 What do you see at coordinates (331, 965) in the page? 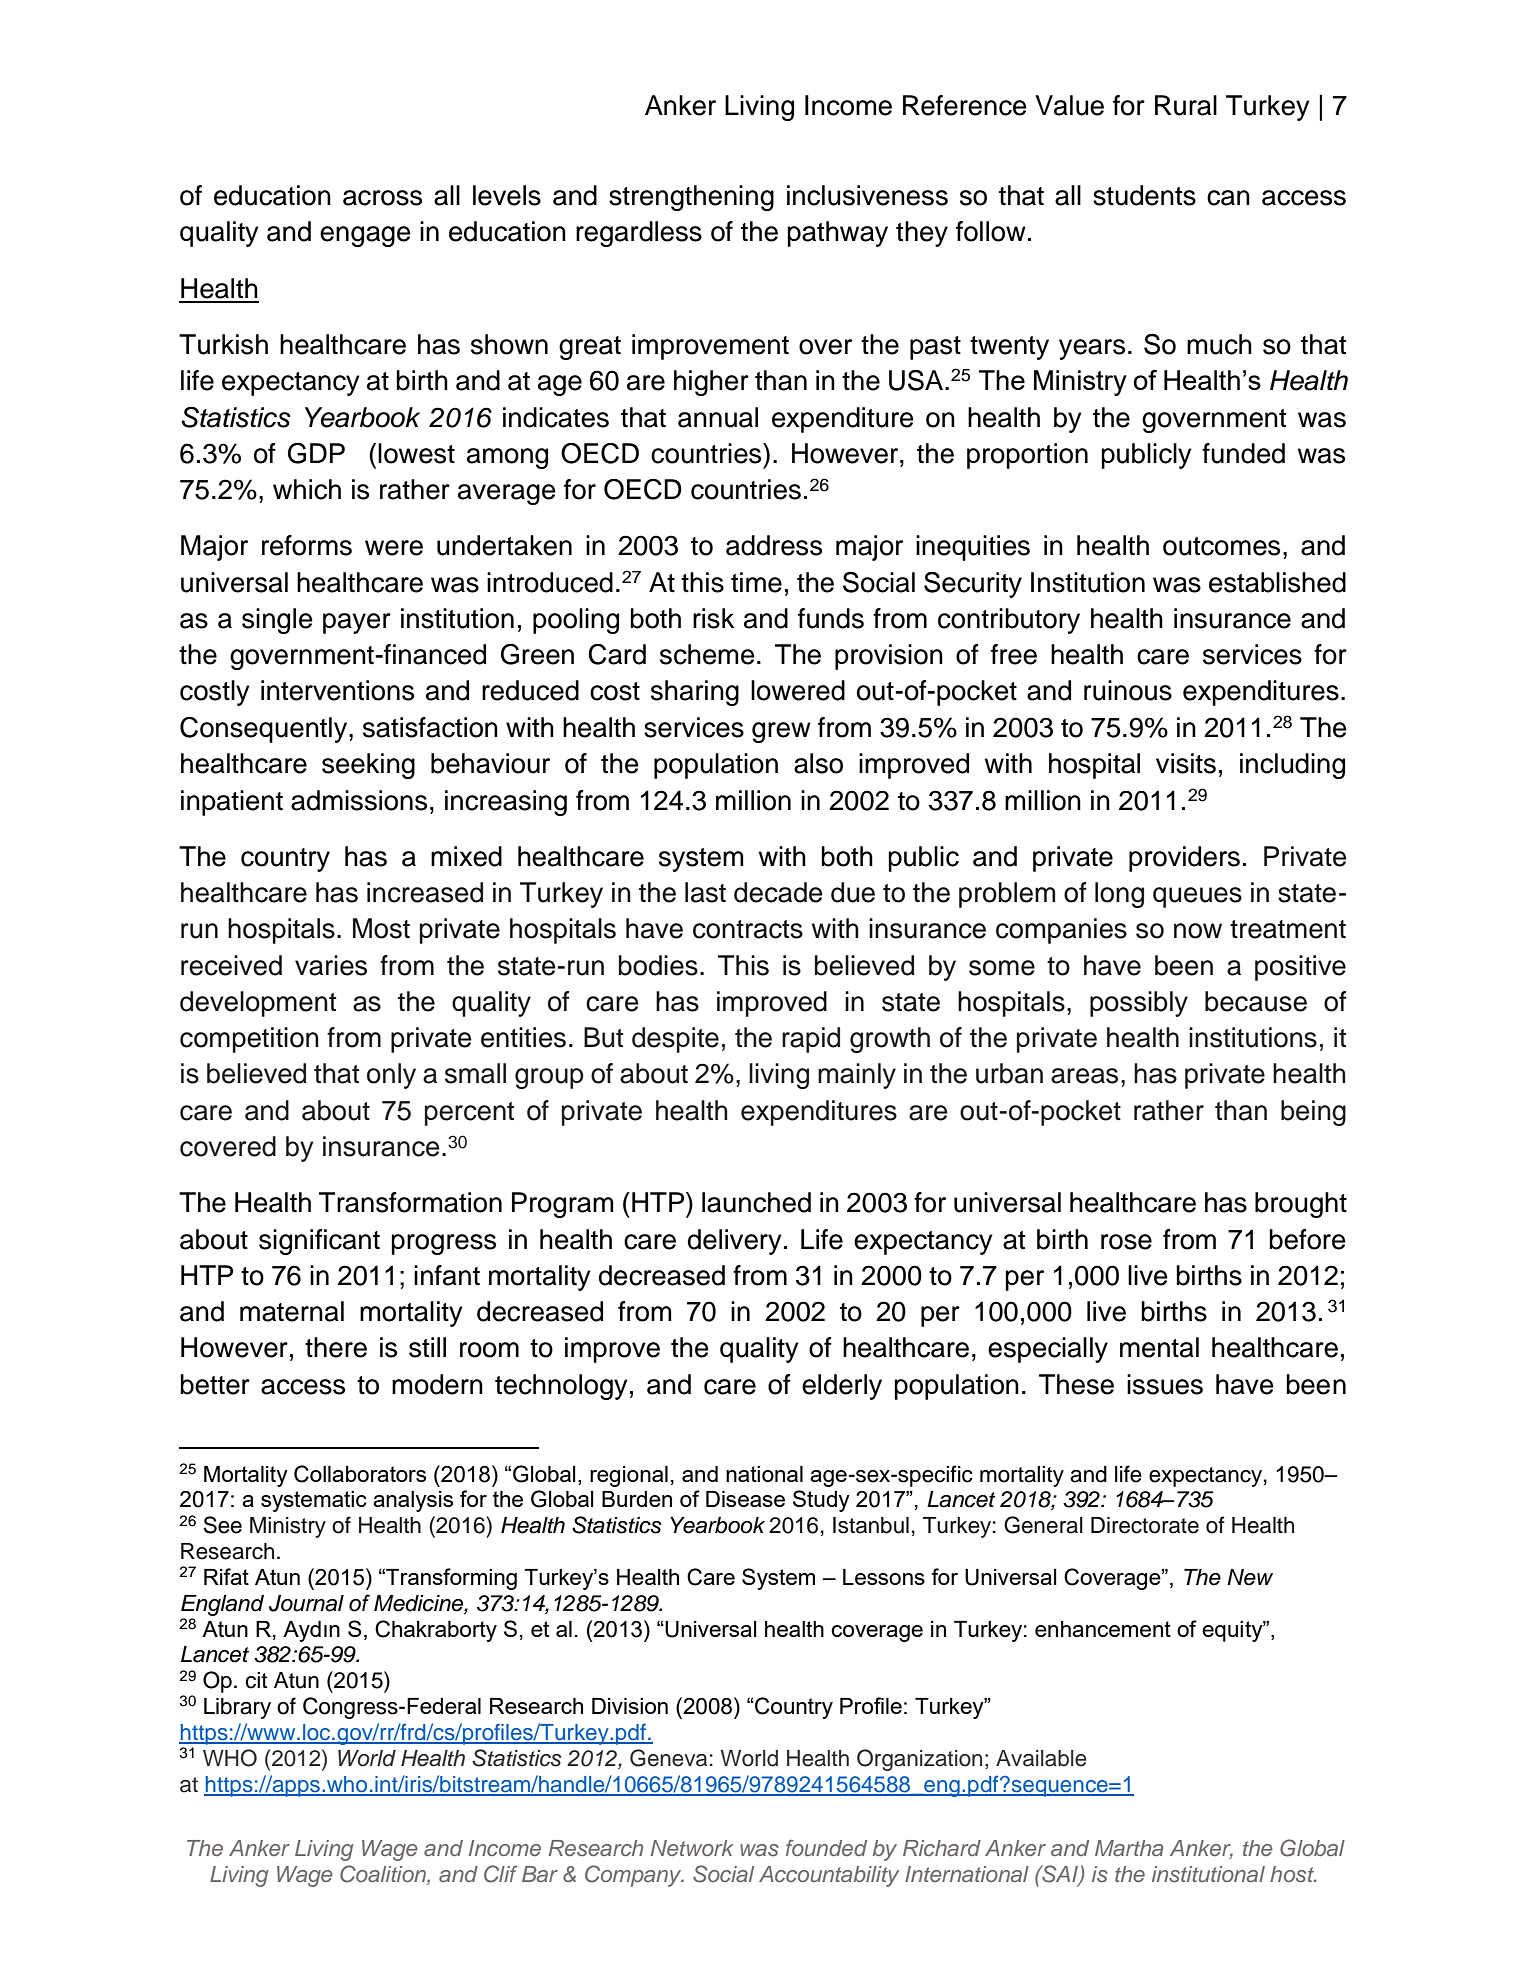
I see `varies` at bounding box center [331, 965].
